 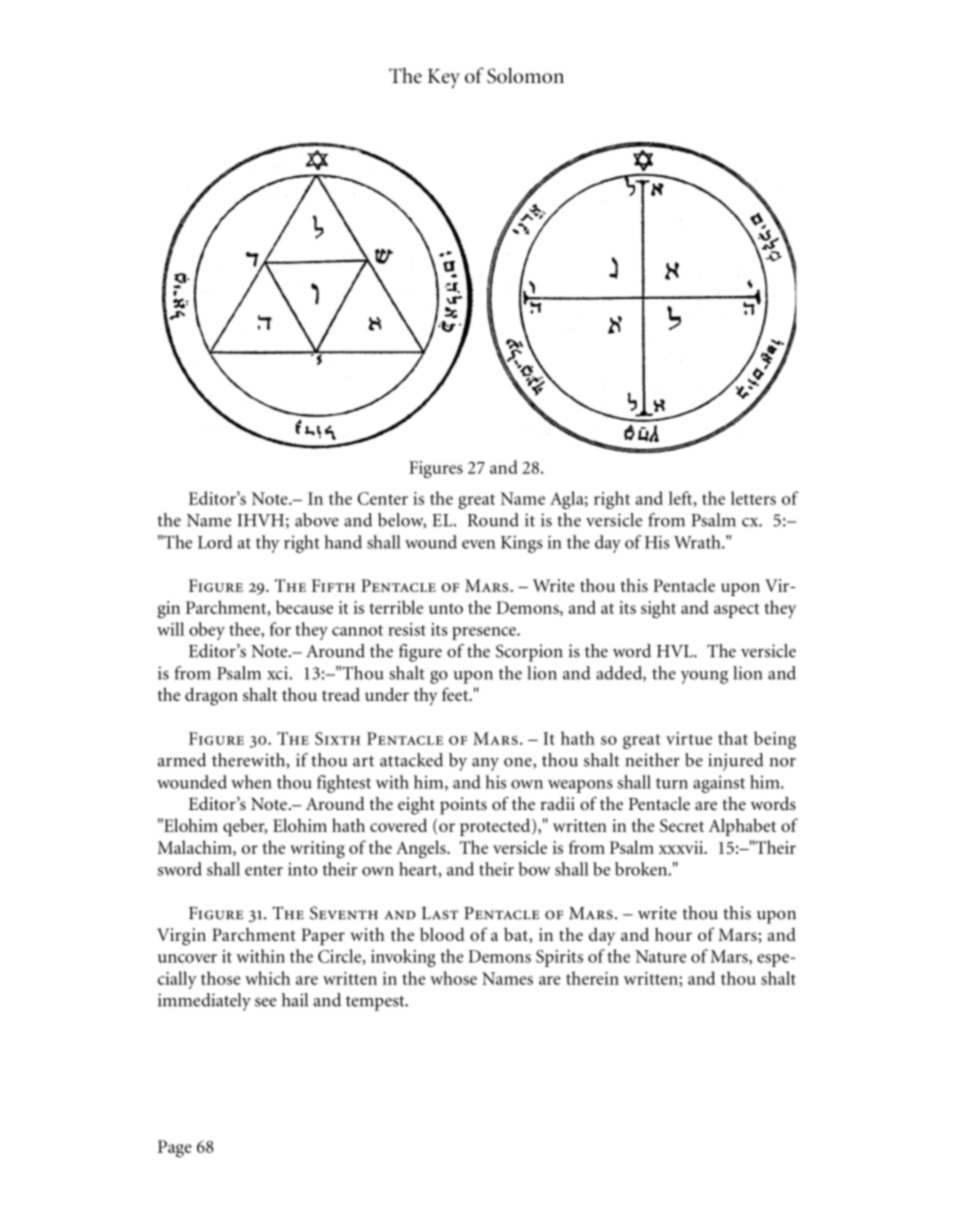 What do you see at coordinates (175, 1149) in the document?
I see `Page` at bounding box center [175, 1149].
